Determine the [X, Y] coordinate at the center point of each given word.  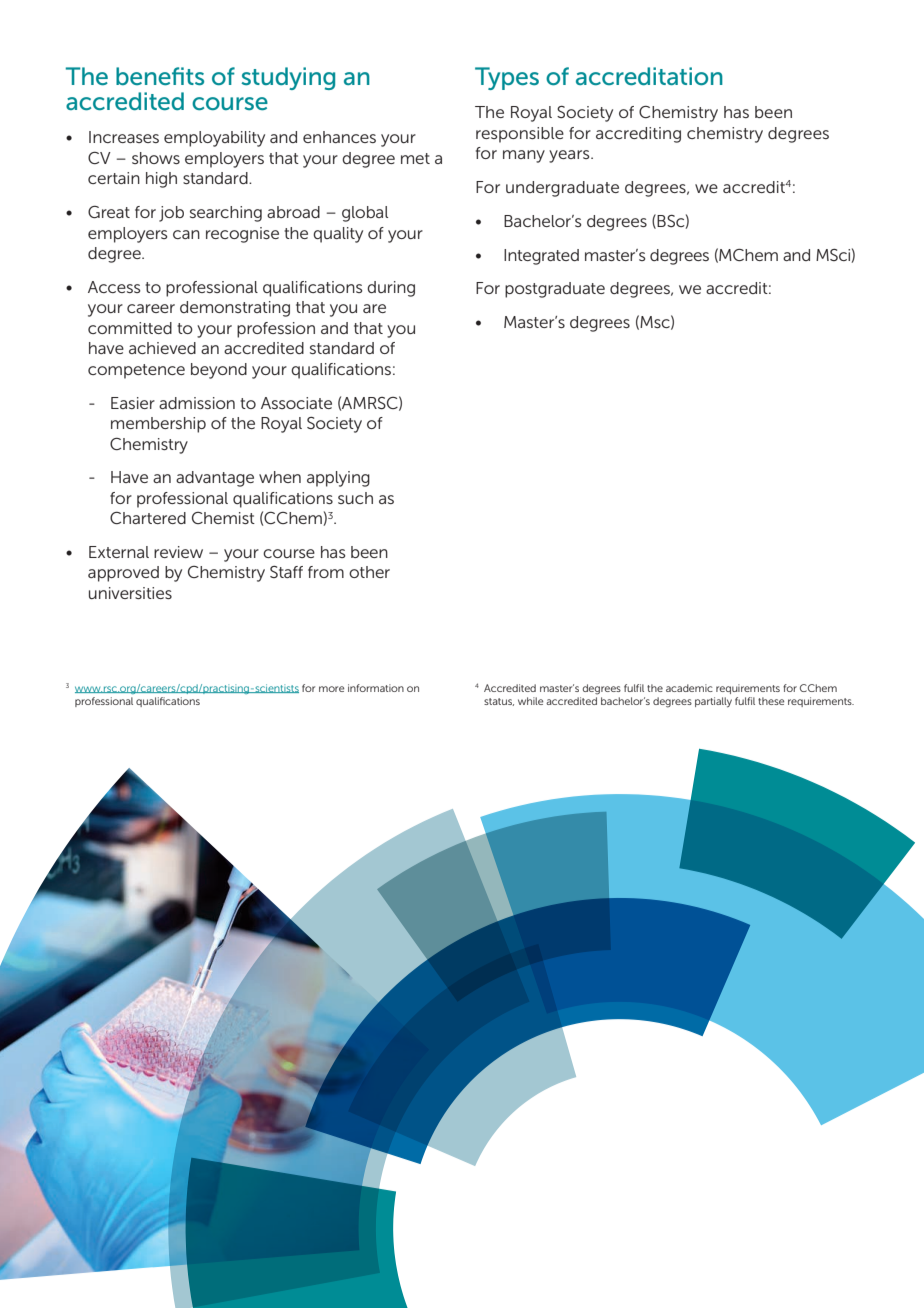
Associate [296, 403]
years [570, 156]
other [369, 572]
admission [197, 403]
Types [507, 78]
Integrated [541, 257]
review [178, 552]
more [331, 689]
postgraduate [555, 290]
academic [689, 688]
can [186, 234]
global [365, 214]
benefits [160, 76]
